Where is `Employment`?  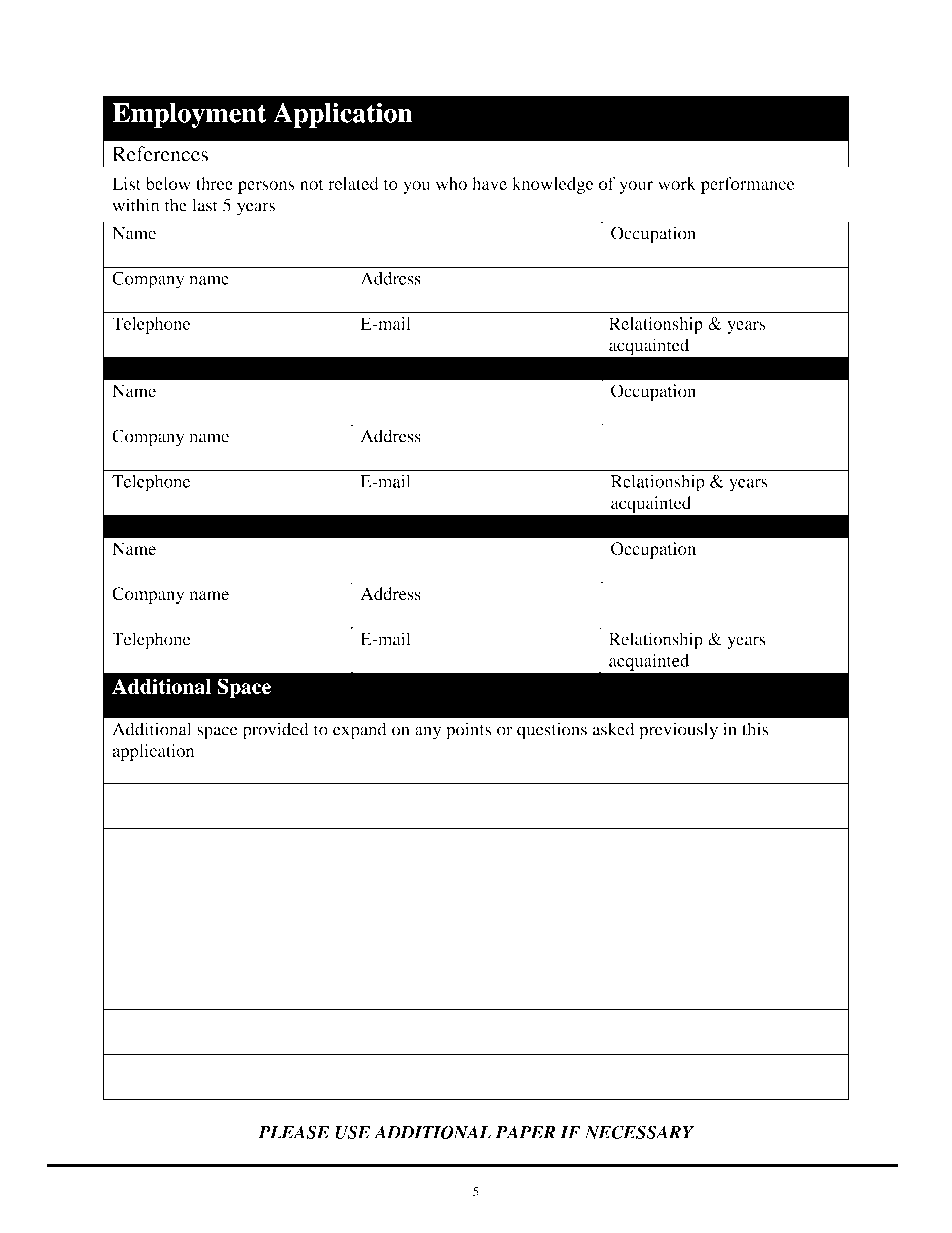 Employment is located at coordinates (189, 115).
